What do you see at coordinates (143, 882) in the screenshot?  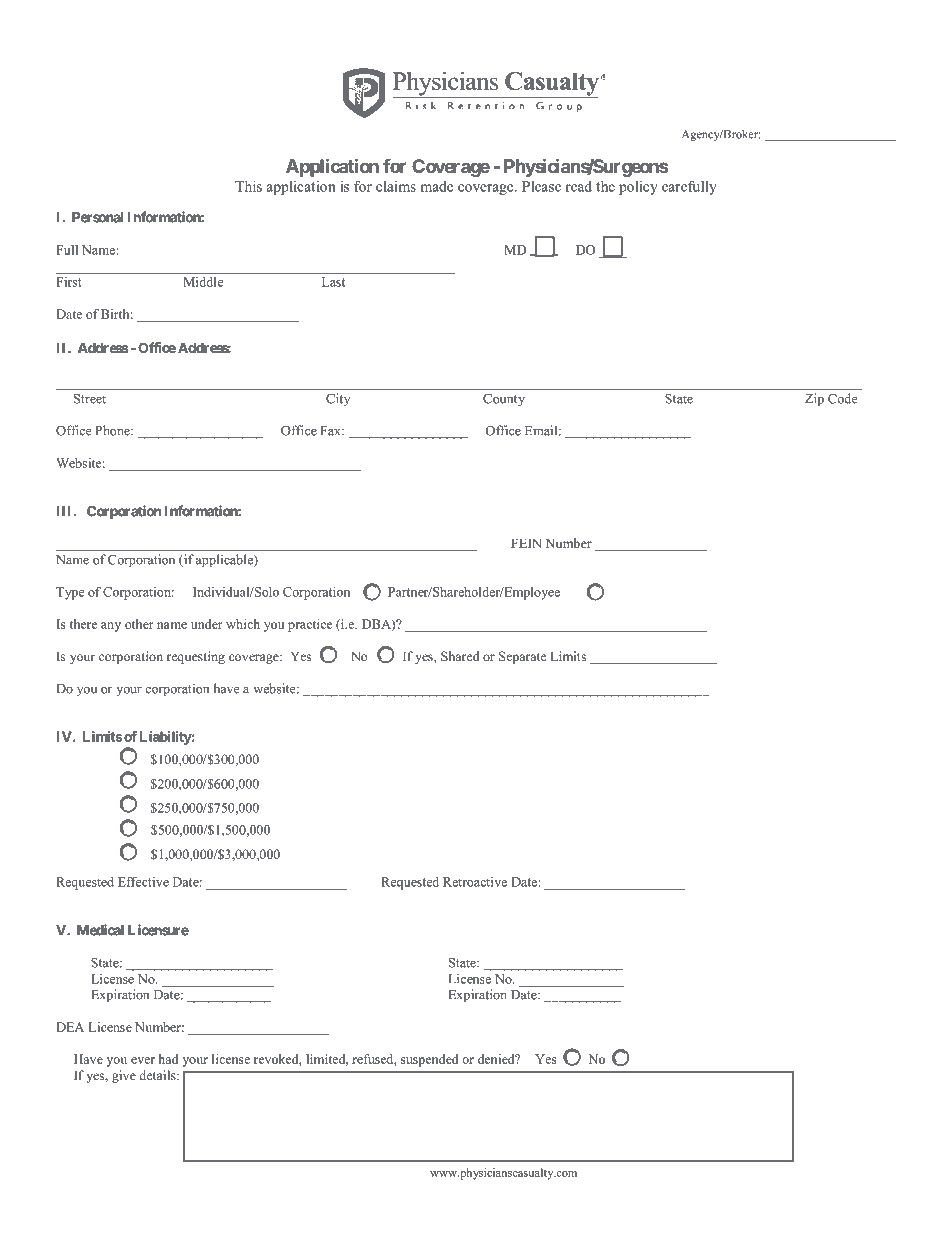 I see `Effective` at bounding box center [143, 882].
